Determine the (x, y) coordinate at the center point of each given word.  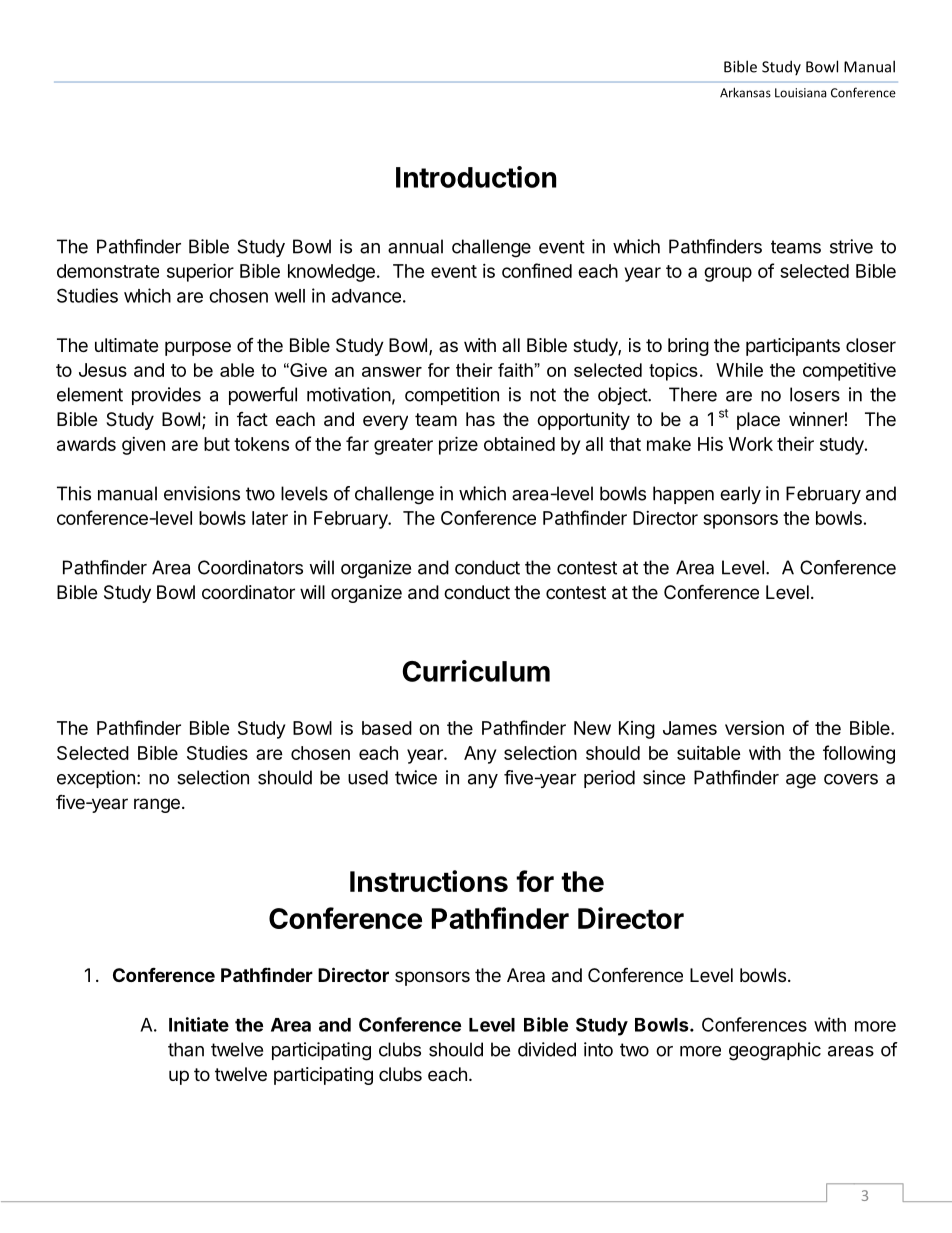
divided (547, 1049)
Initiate (199, 1024)
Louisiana (800, 93)
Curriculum (476, 671)
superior (200, 272)
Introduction (476, 177)
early (740, 495)
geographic (775, 1051)
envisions (202, 493)
